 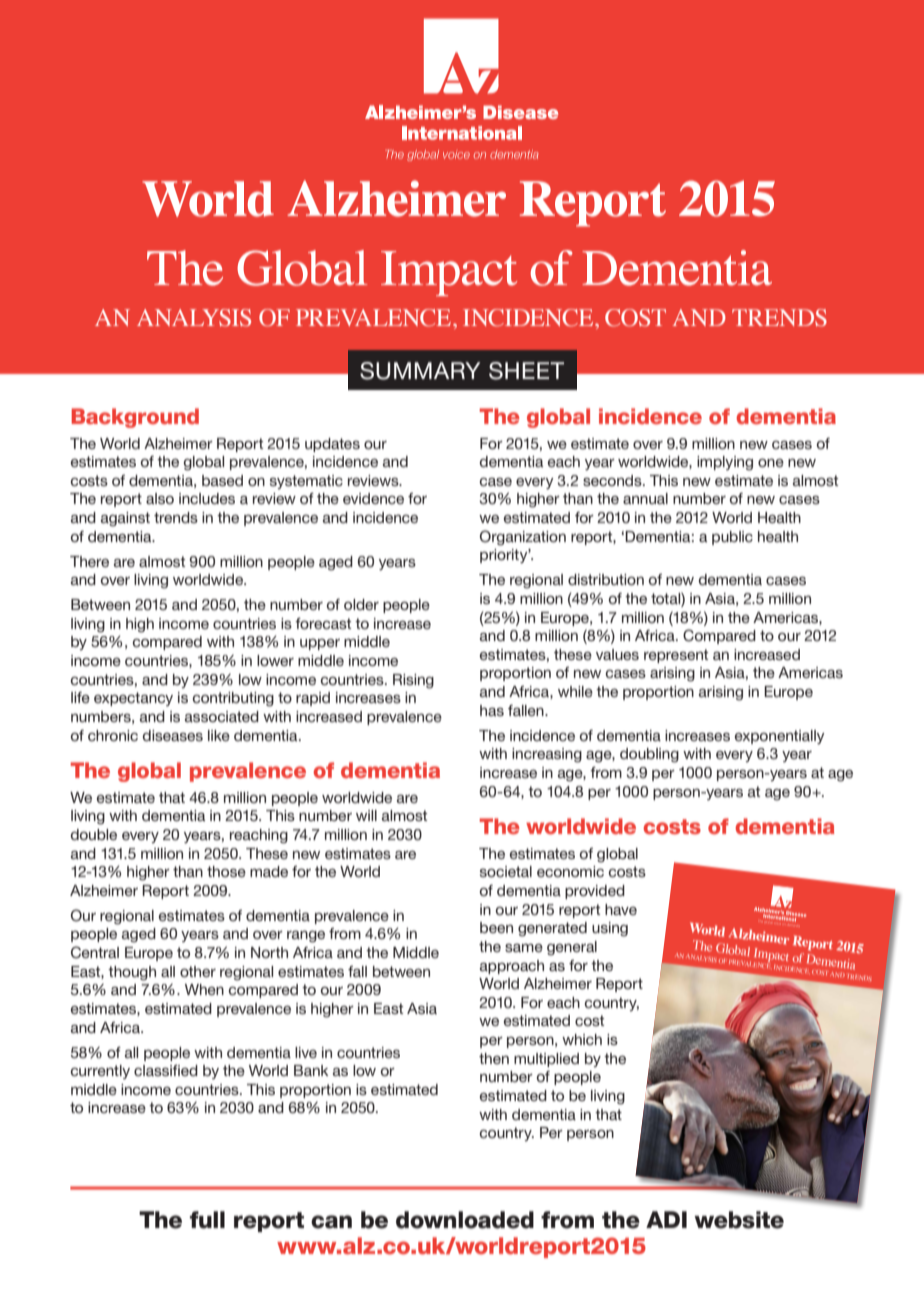 I want to click on have, so click(x=621, y=909).
